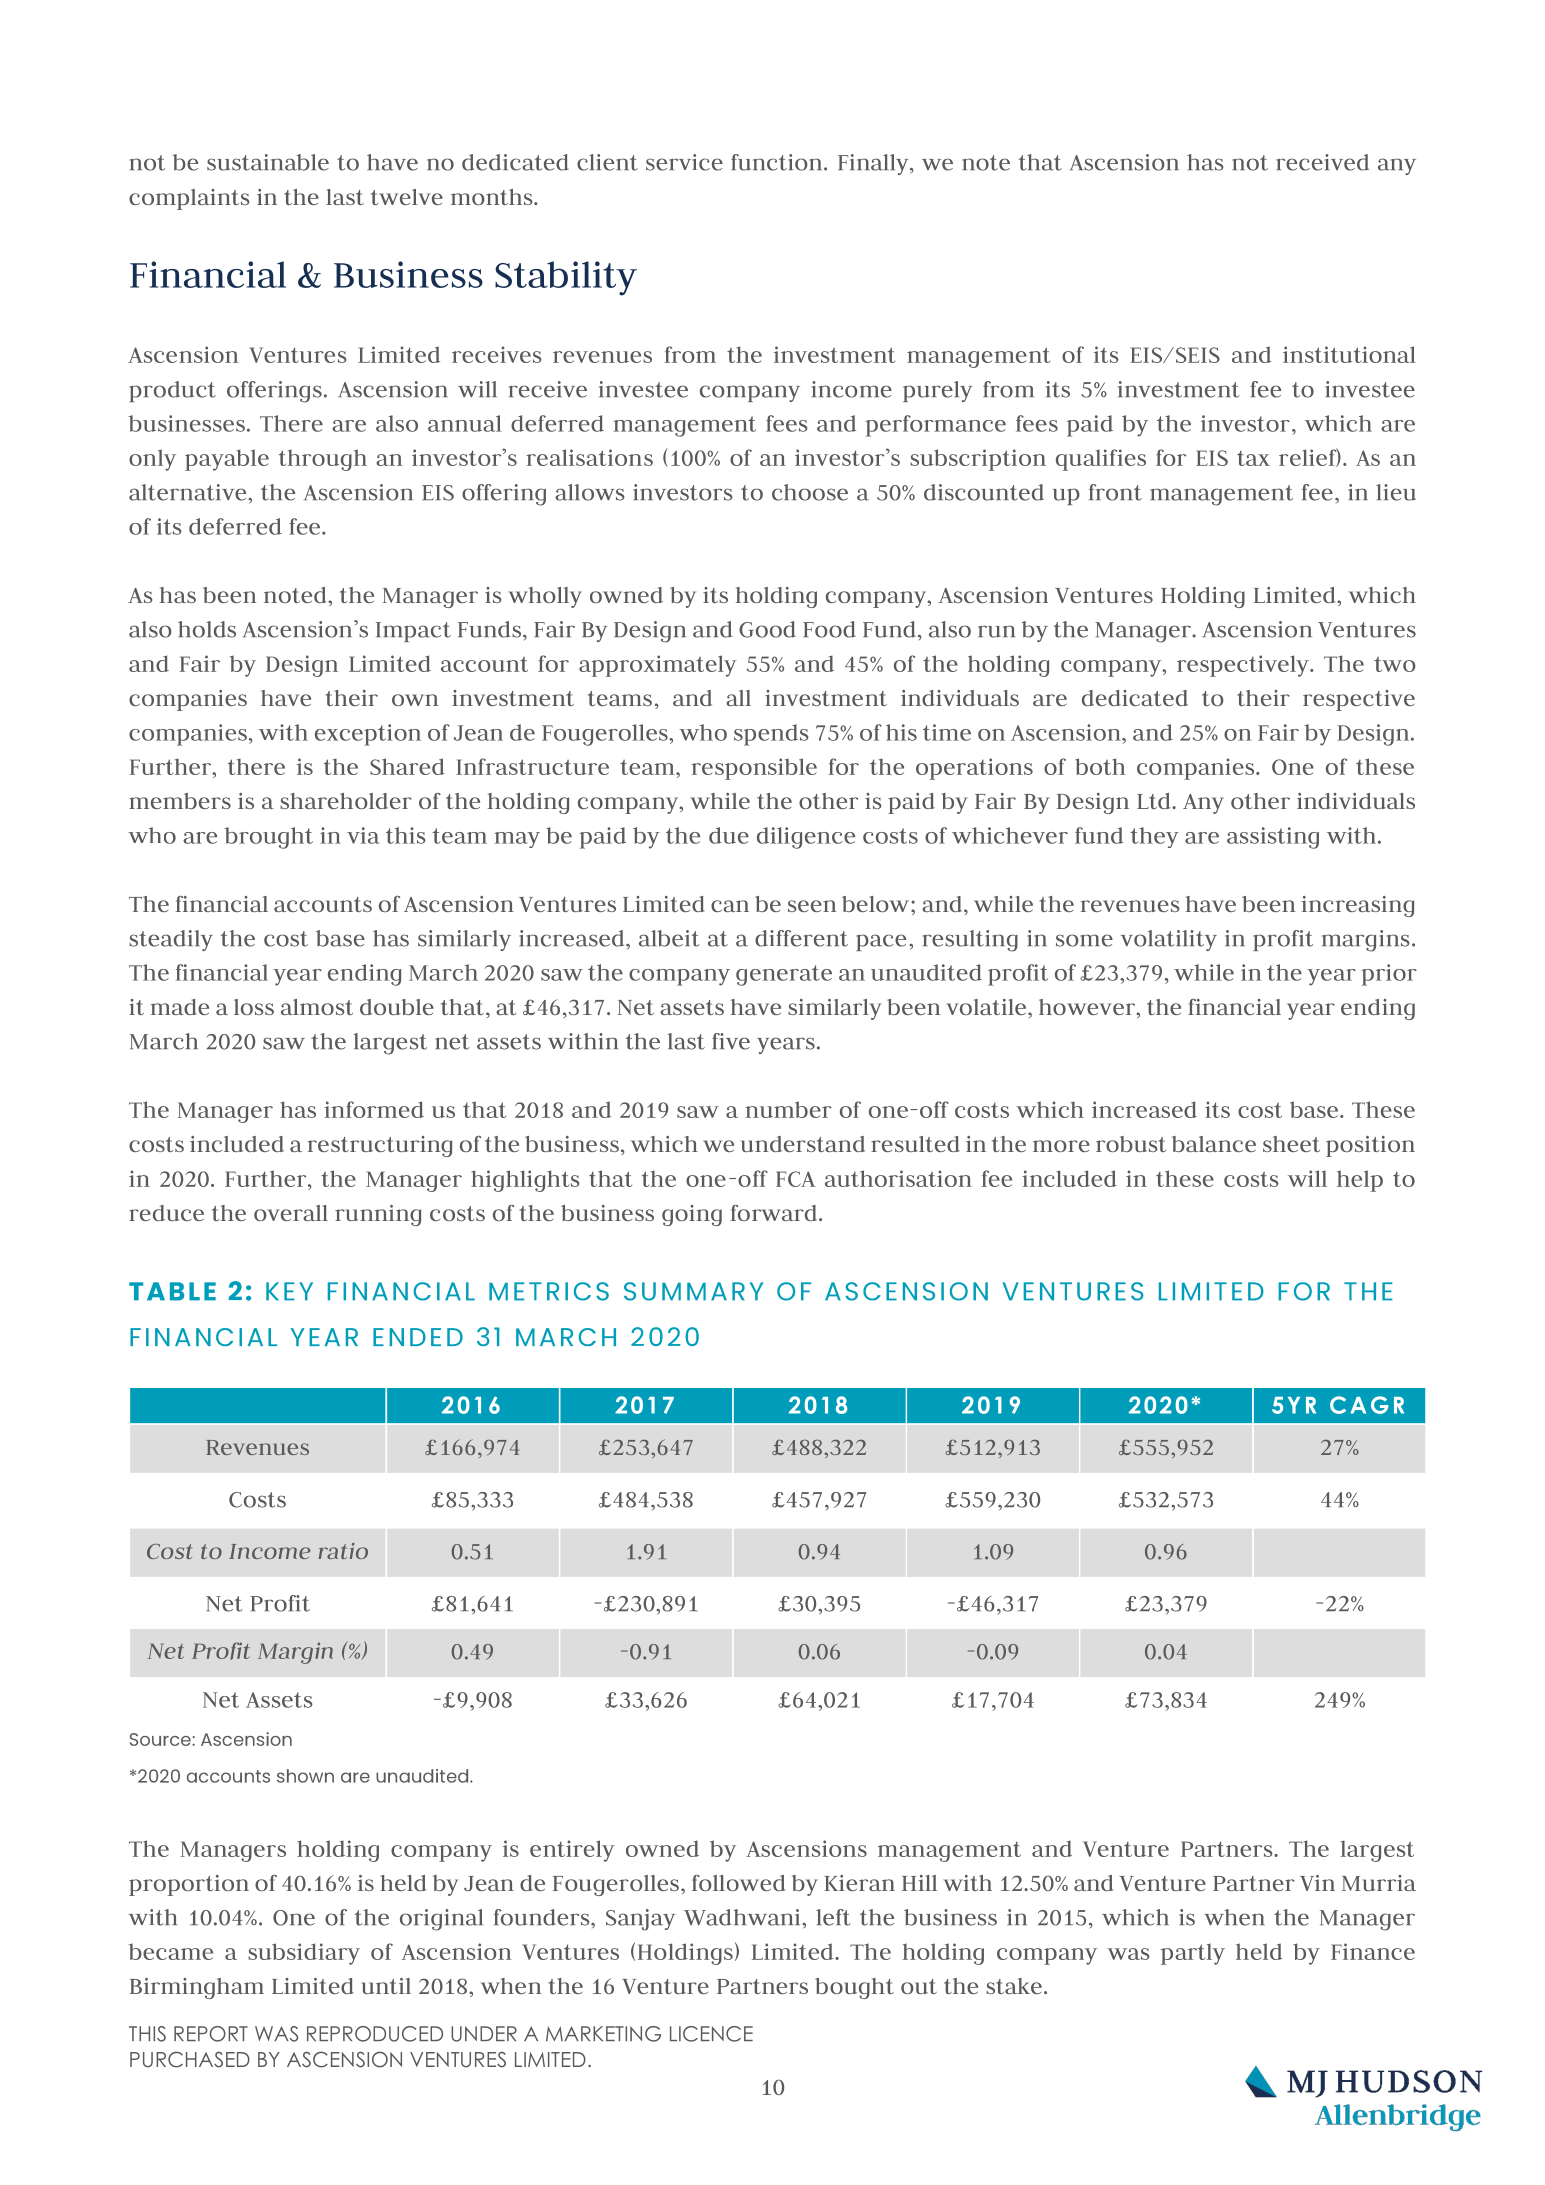  What do you see at coordinates (775, 1213) in the screenshot?
I see `forward` at bounding box center [775, 1213].
